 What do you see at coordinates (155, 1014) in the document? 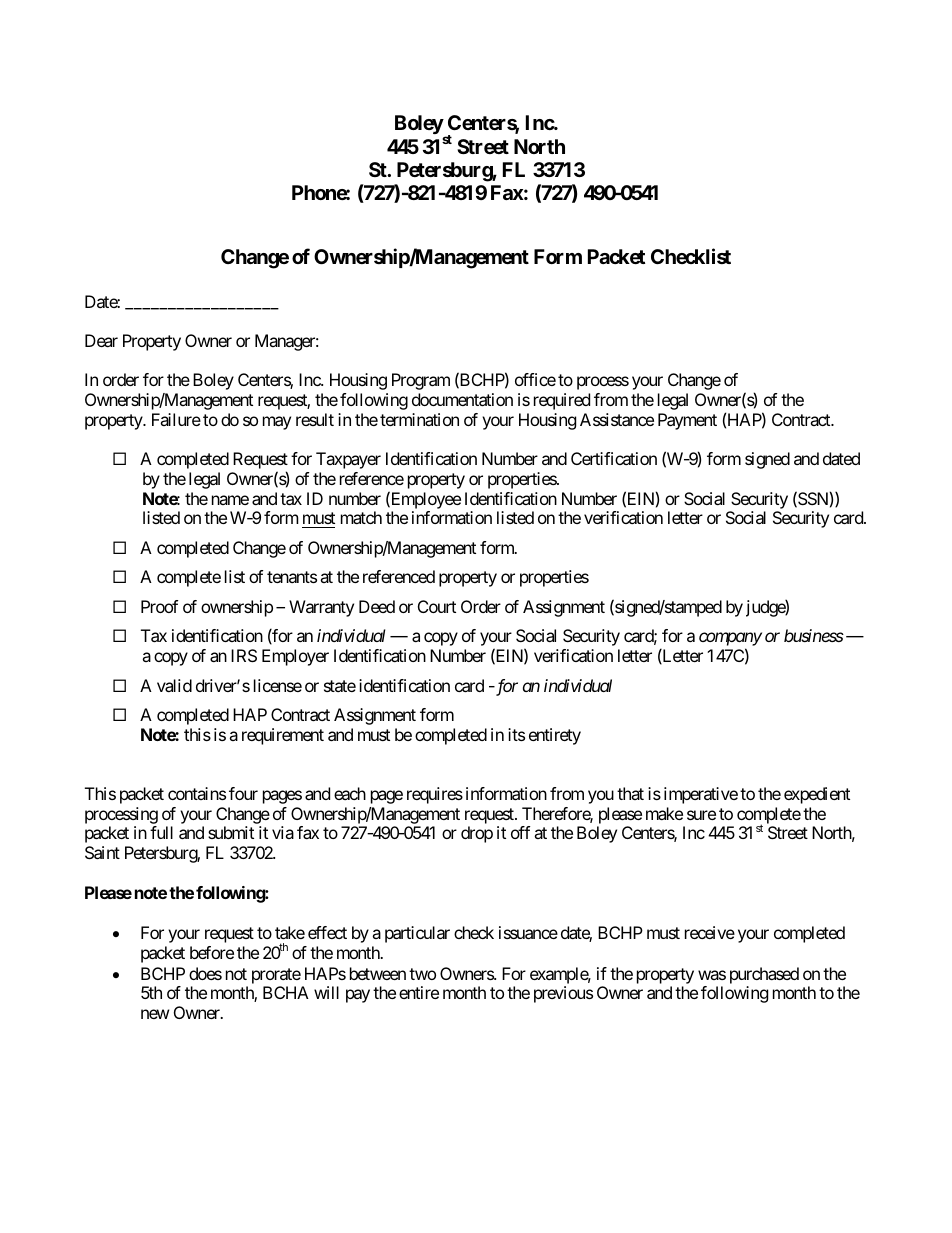
I see `new` at bounding box center [155, 1014].
